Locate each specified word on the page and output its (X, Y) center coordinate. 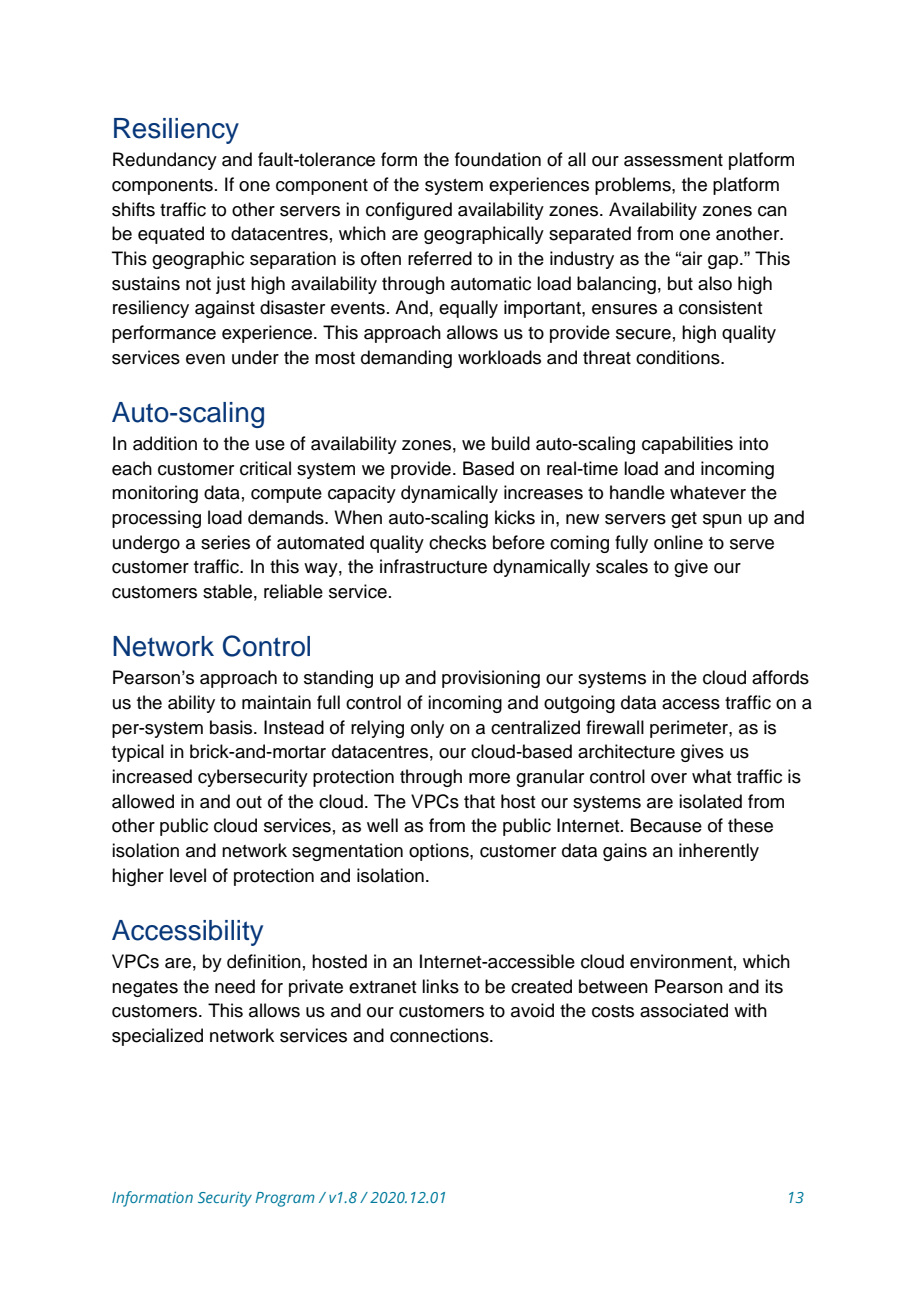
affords (780, 677)
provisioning (491, 679)
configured (409, 211)
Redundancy (165, 161)
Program (285, 1199)
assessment (673, 160)
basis (232, 727)
